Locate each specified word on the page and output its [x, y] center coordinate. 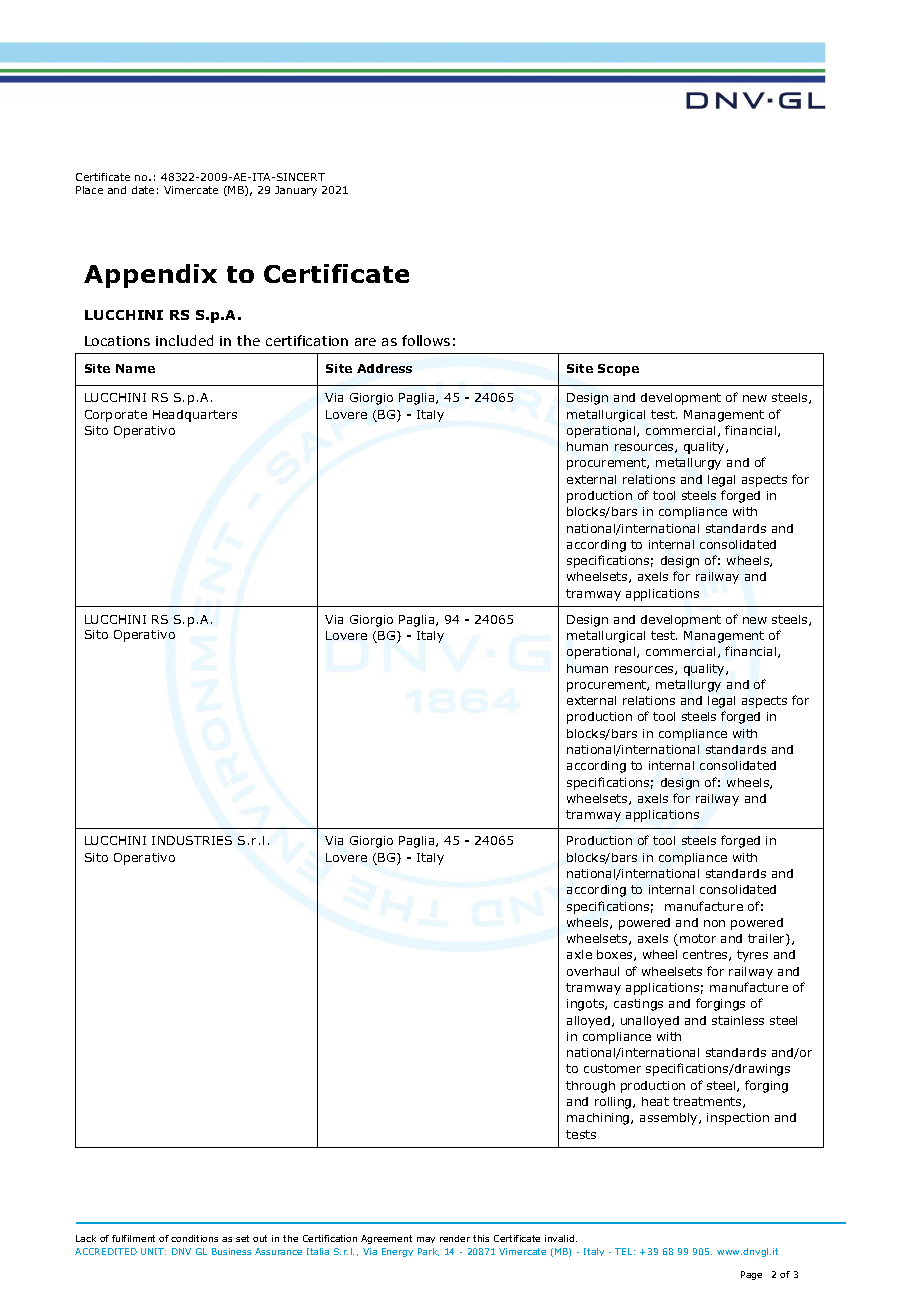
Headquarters [195, 416]
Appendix [150, 276]
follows [426, 340]
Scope [618, 370]
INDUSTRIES [192, 840]
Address [384, 368]
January [296, 191]
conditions [194, 1238]
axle [579, 954]
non [714, 923]
